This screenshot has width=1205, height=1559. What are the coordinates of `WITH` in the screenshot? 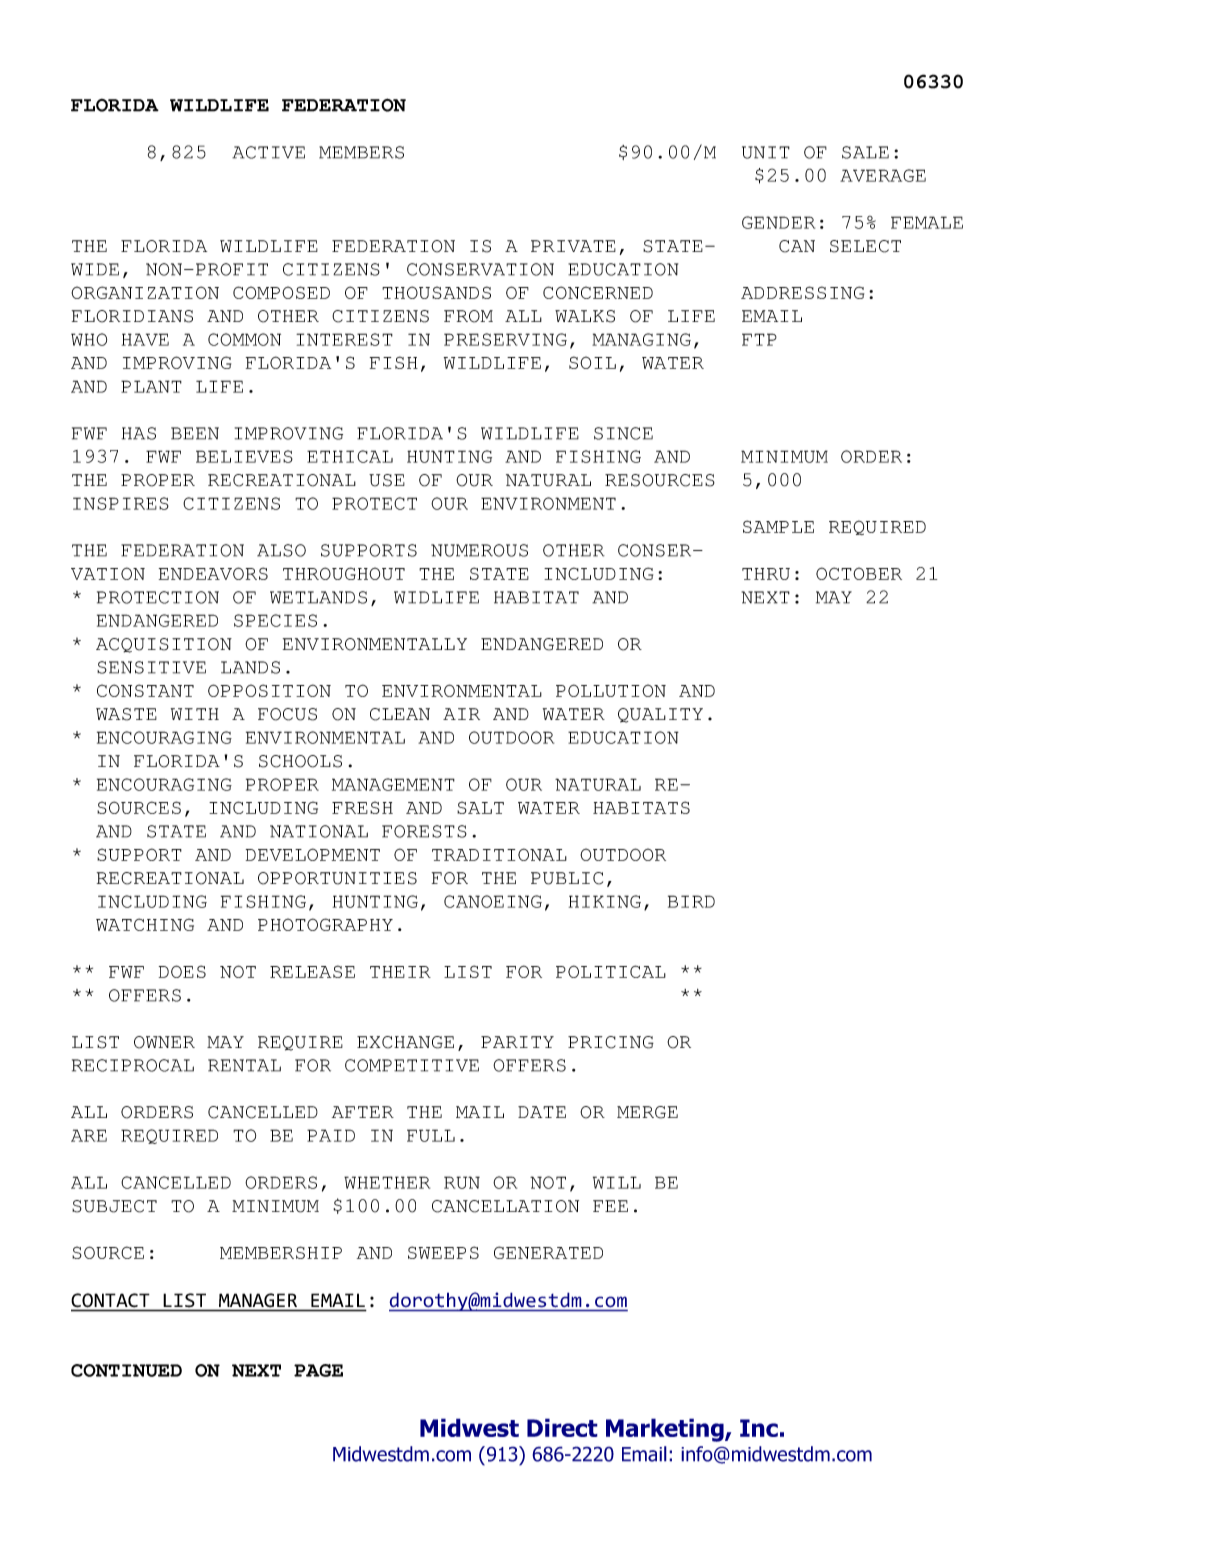 It's located at (195, 714).
